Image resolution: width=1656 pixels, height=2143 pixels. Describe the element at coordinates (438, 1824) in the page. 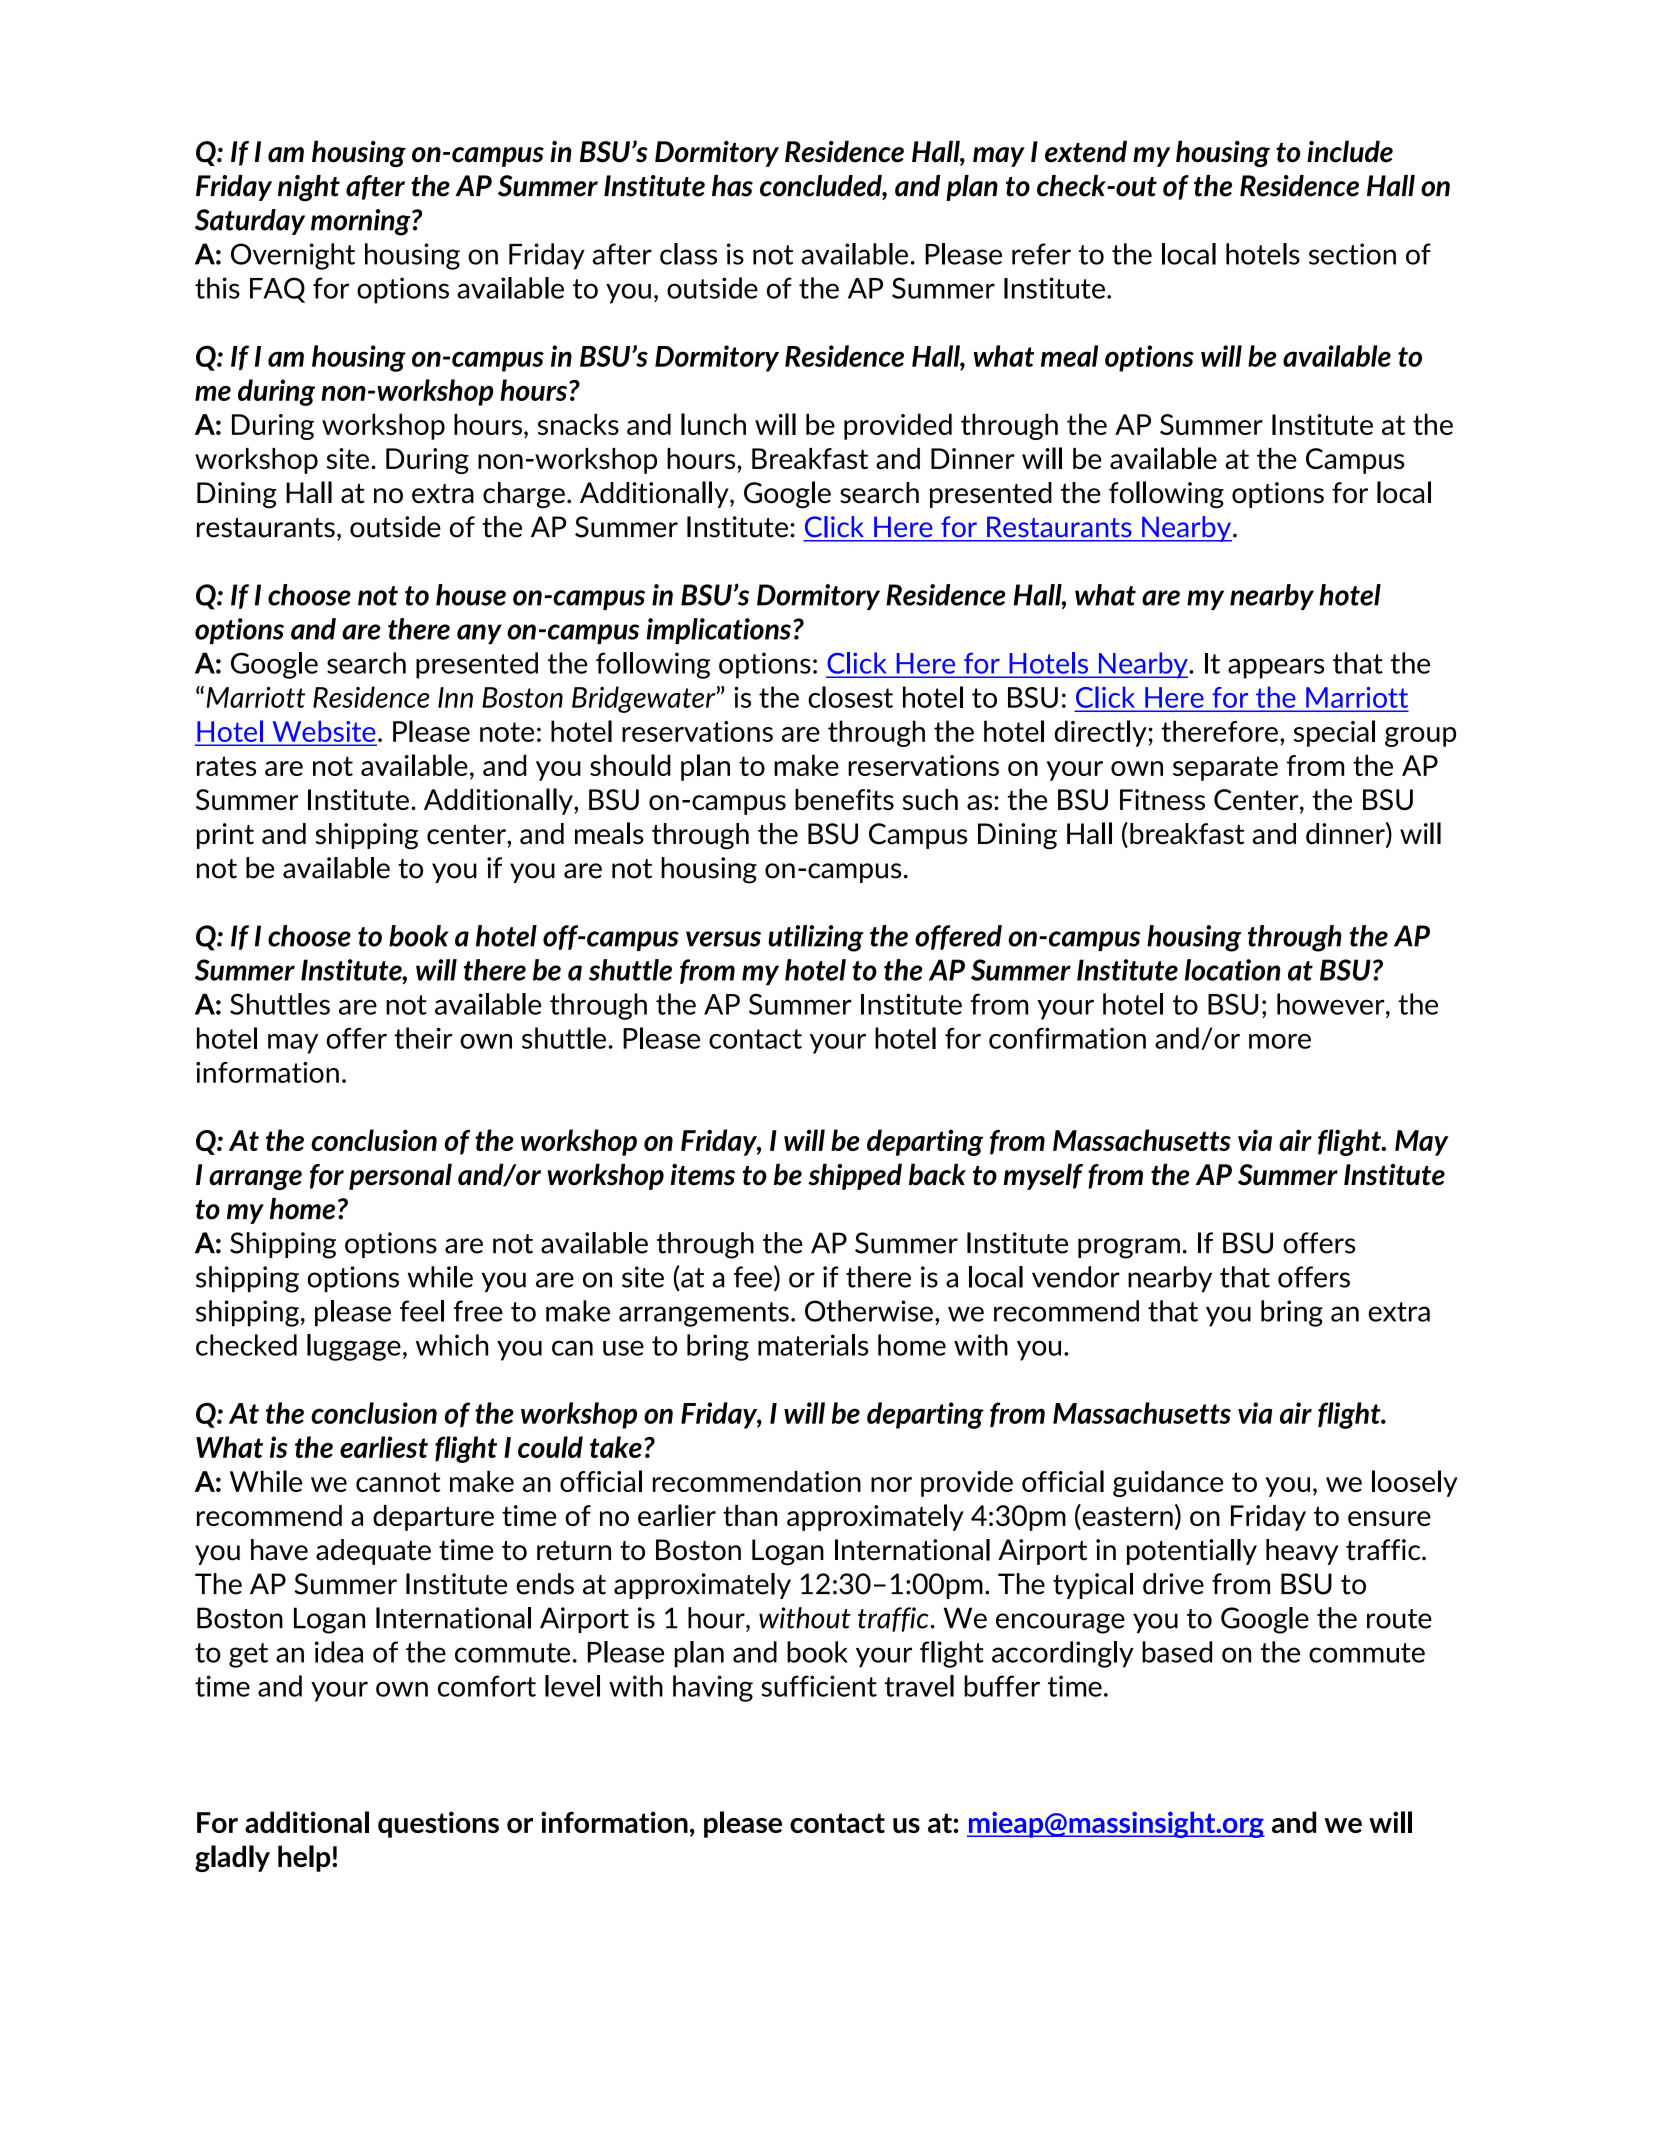

I see `questions` at that location.
